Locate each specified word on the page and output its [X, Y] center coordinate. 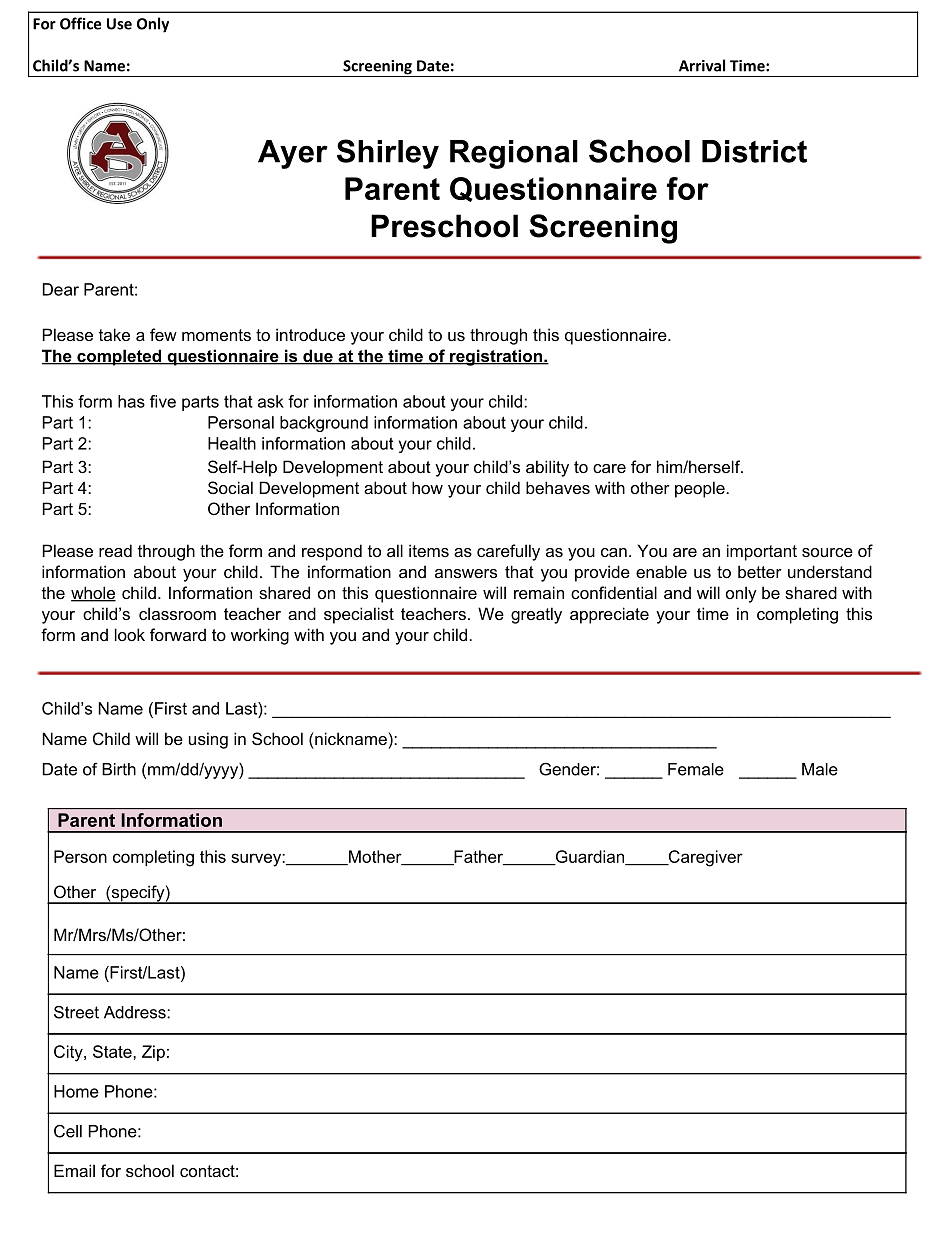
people [701, 489]
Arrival [702, 65]
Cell [68, 1131]
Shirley [388, 154]
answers [466, 573]
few [163, 334]
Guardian [590, 858]
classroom [177, 613]
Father [478, 858]
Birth [119, 769]
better [760, 571]
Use [119, 24]
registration [496, 357]
